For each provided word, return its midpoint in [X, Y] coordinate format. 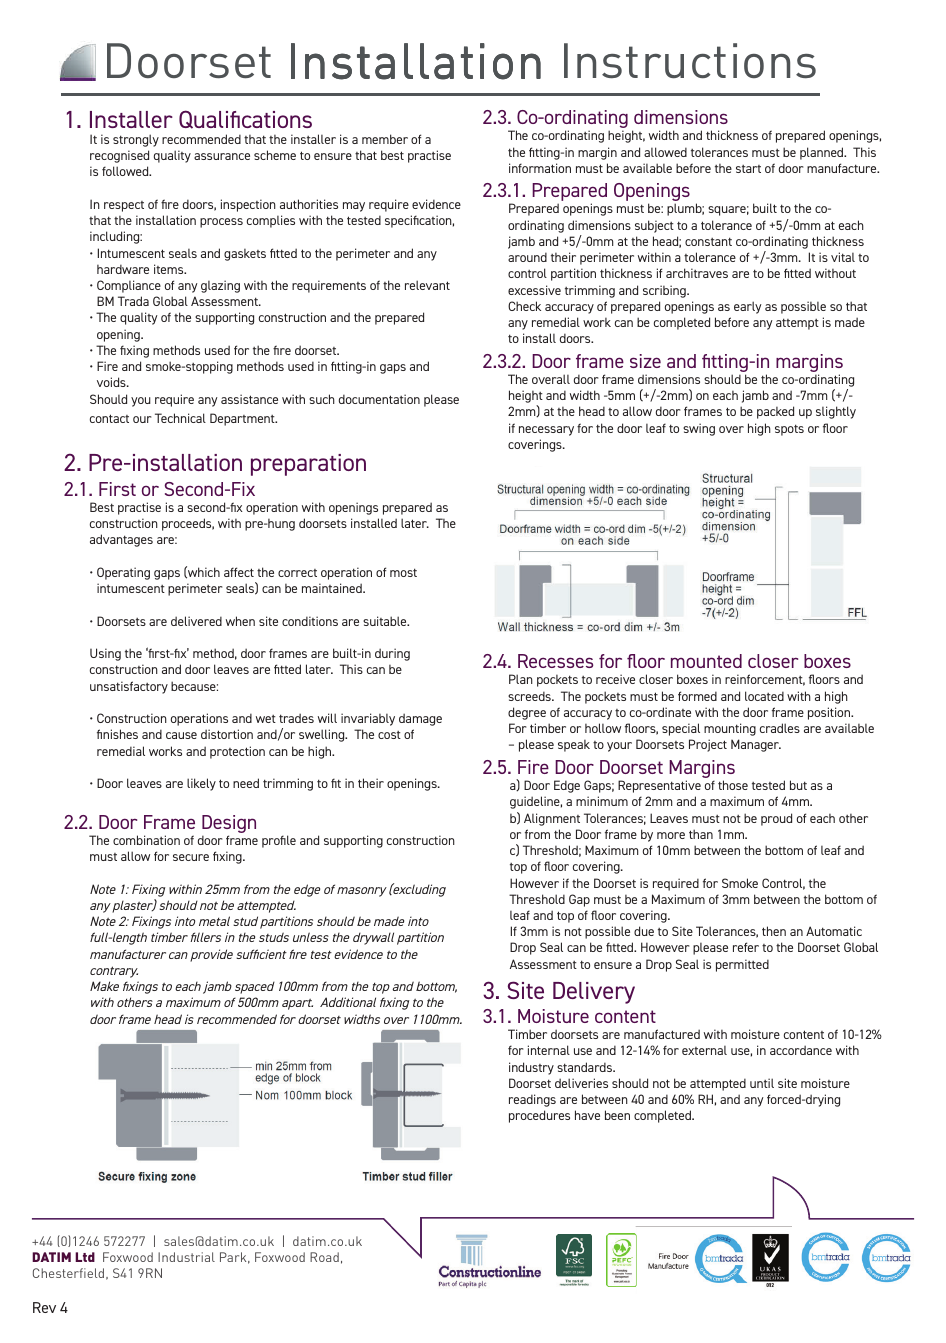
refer [746, 947]
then [774, 931]
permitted [742, 965]
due [644, 931]
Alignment [552, 819]
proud [776, 819]
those [733, 785]
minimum [602, 801]
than [701, 834]
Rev [44, 1307]
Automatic [834, 931]
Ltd [85, 1257]
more [671, 835]
